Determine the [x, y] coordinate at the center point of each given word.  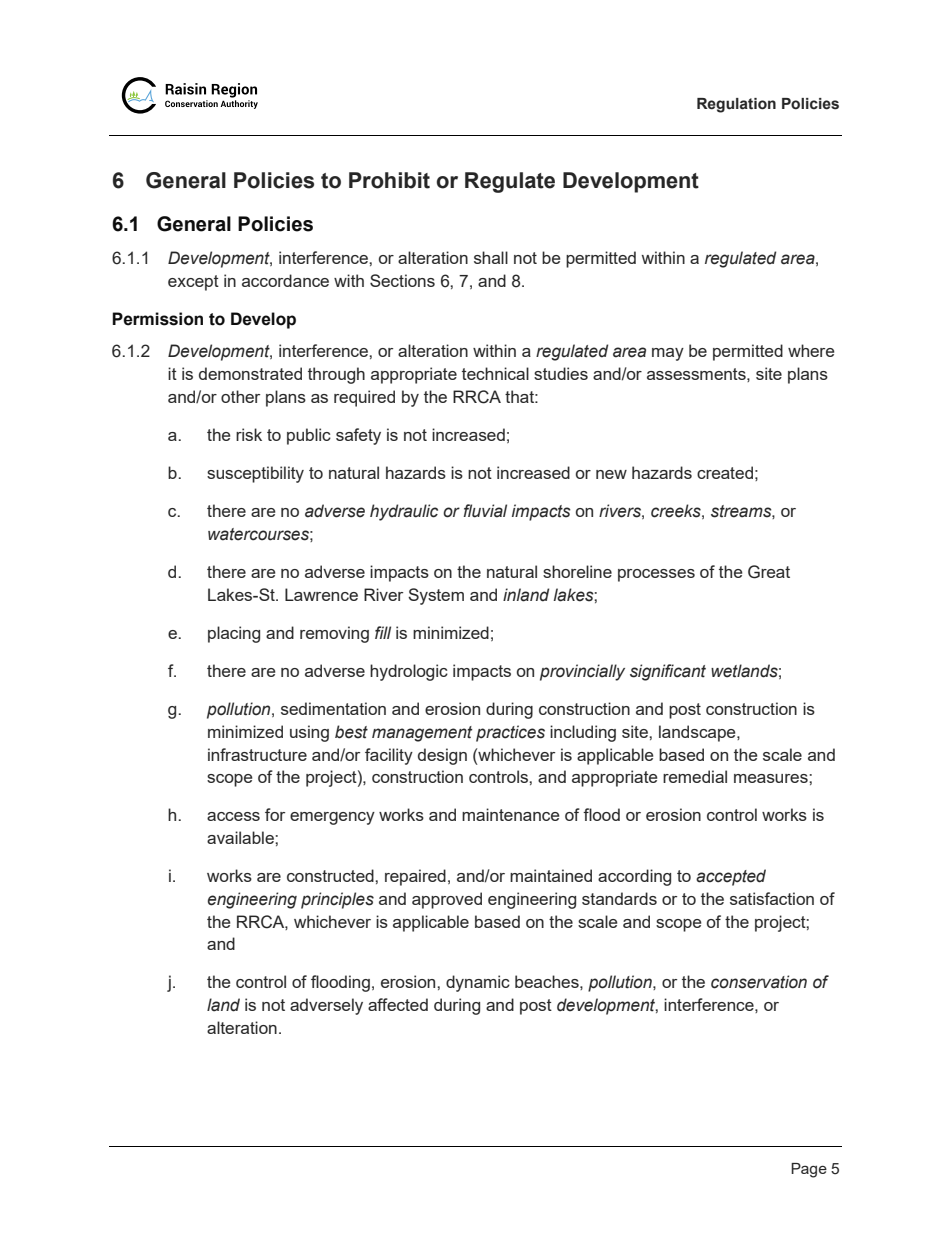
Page [809, 1170]
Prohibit [389, 180]
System [436, 596]
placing [234, 634]
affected [398, 1004]
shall [491, 257]
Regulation [736, 105]
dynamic [478, 983]
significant [668, 672]
